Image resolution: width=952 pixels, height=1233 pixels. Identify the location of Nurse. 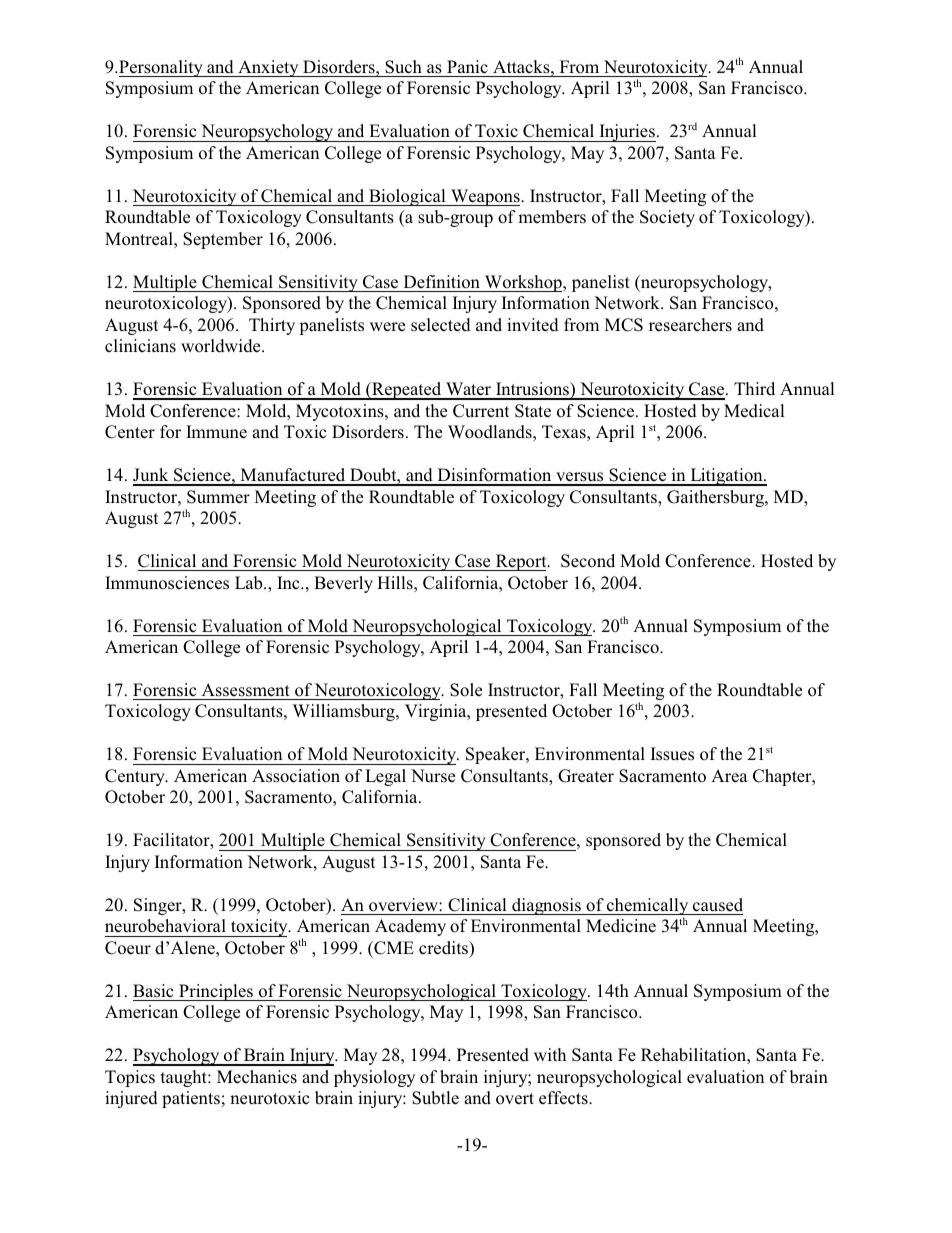
(433, 775).
